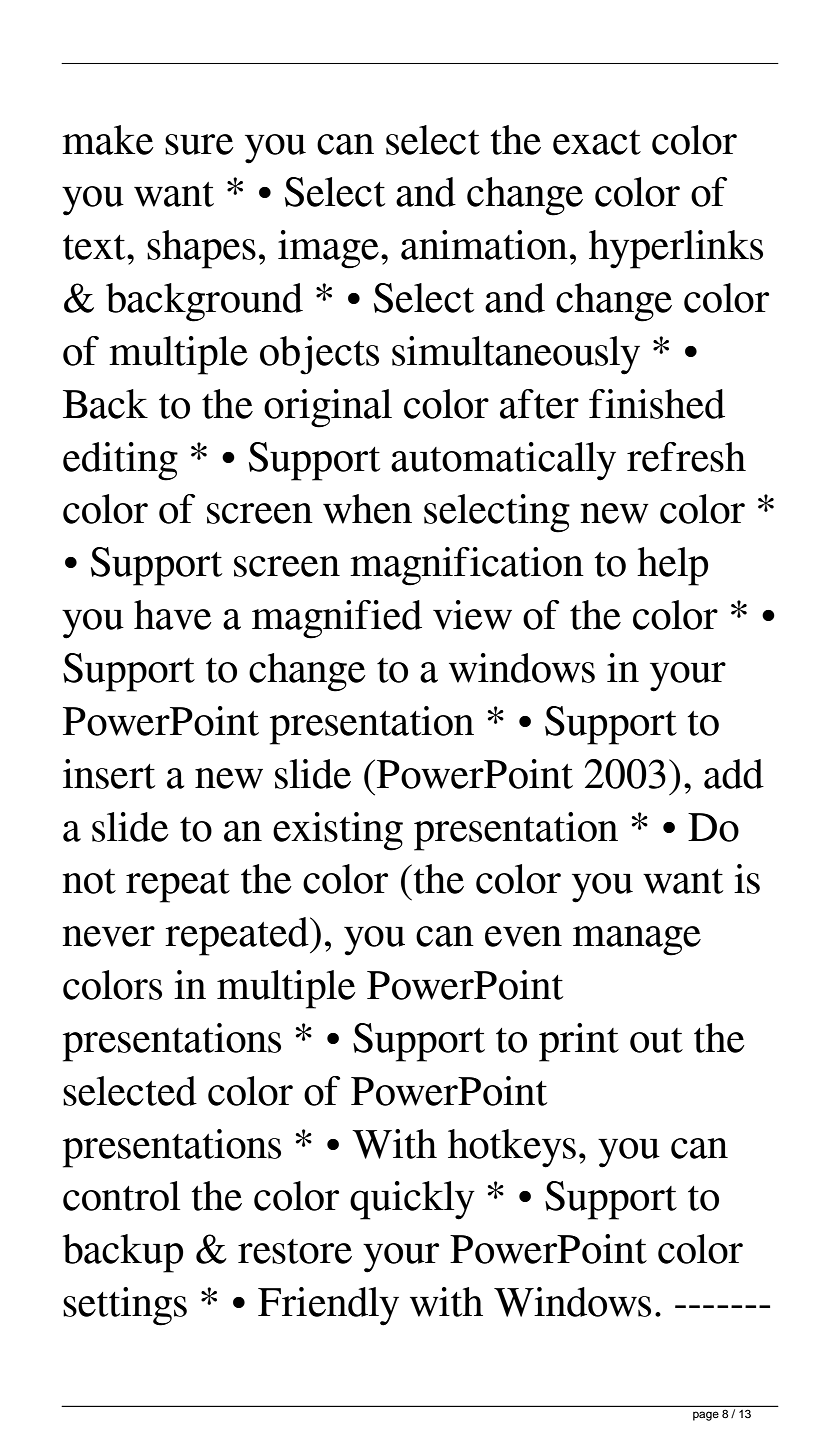 Image resolution: width=840 pixels, height=1448 pixels. I want to click on when, so click(367, 509).
